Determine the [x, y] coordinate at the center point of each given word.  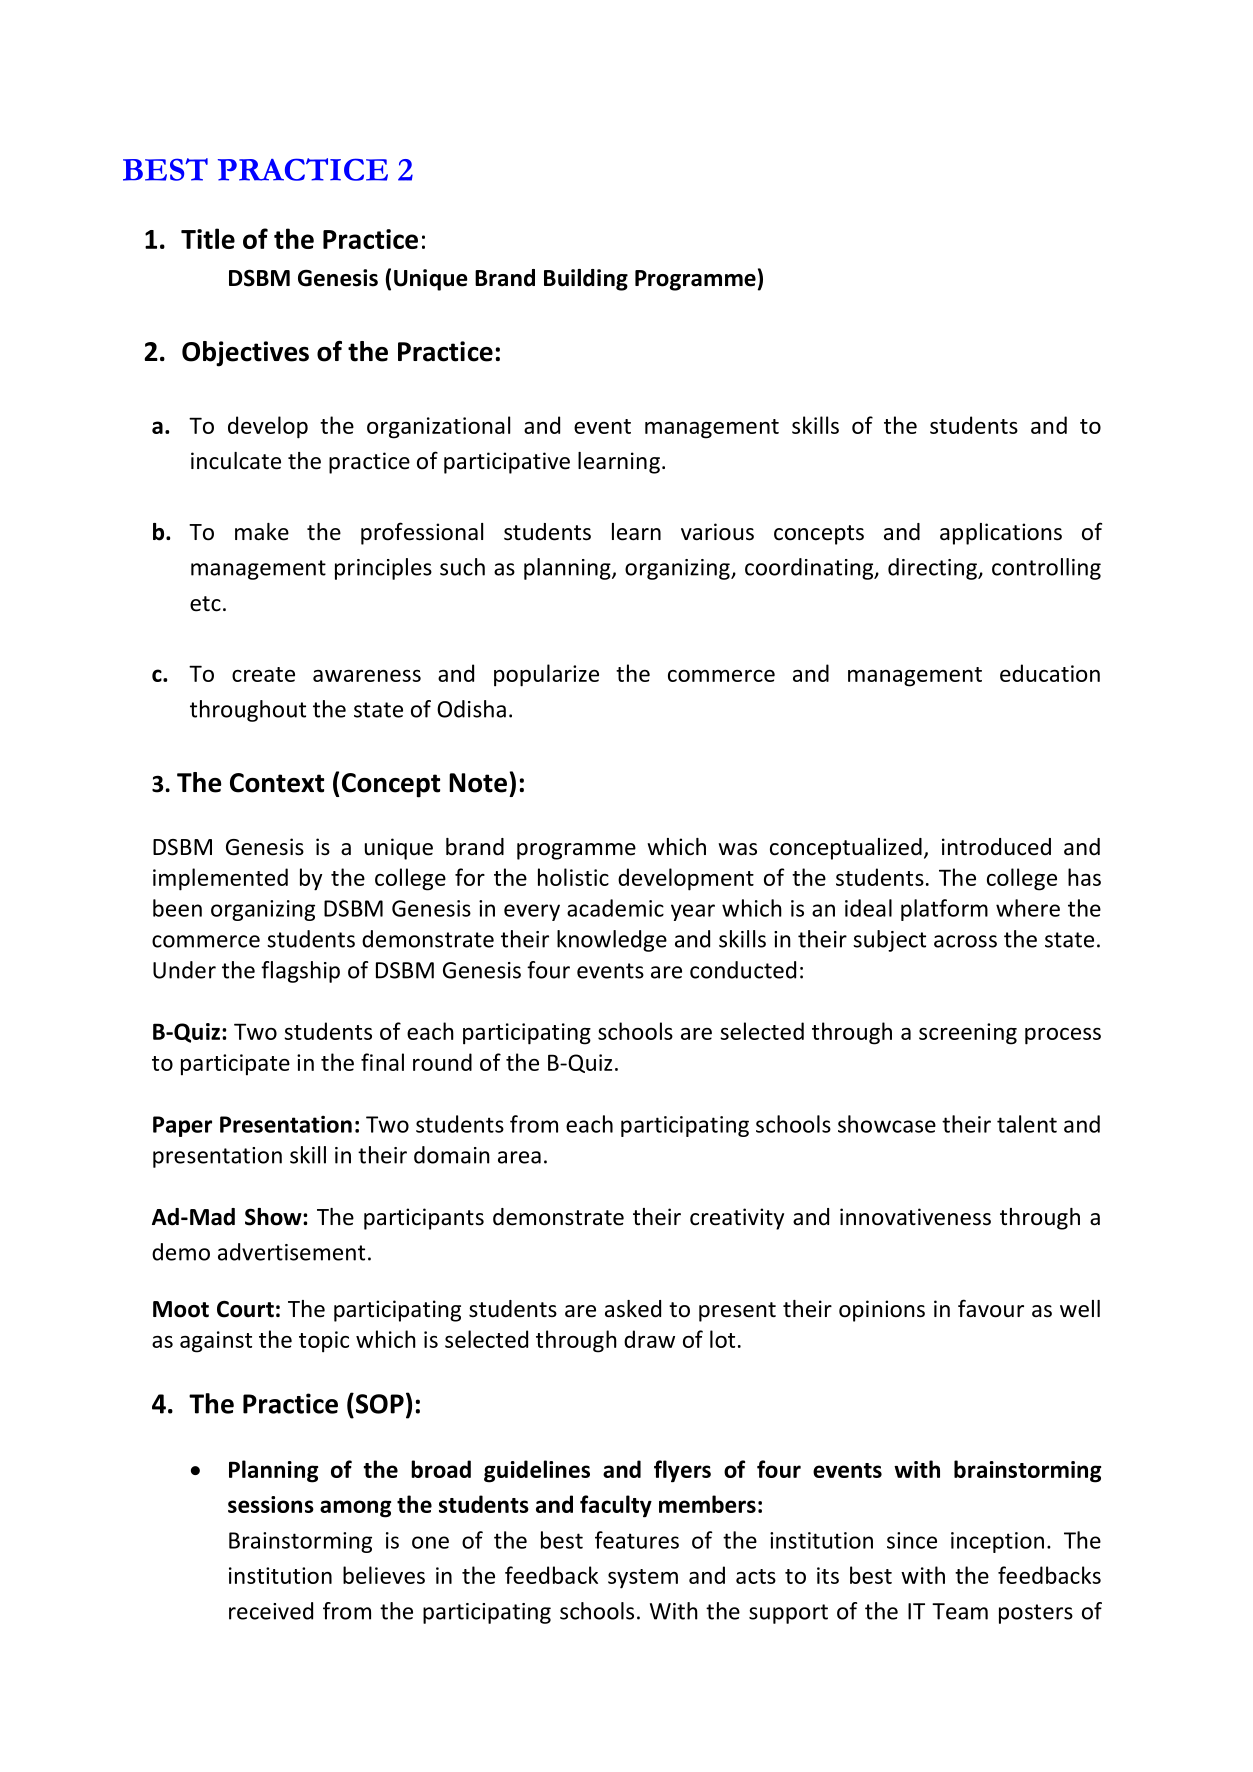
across [965, 941]
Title [208, 238]
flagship [300, 972]
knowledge [612, 941]
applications [1001, 534]
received [271, 1611]
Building [586, 280]
